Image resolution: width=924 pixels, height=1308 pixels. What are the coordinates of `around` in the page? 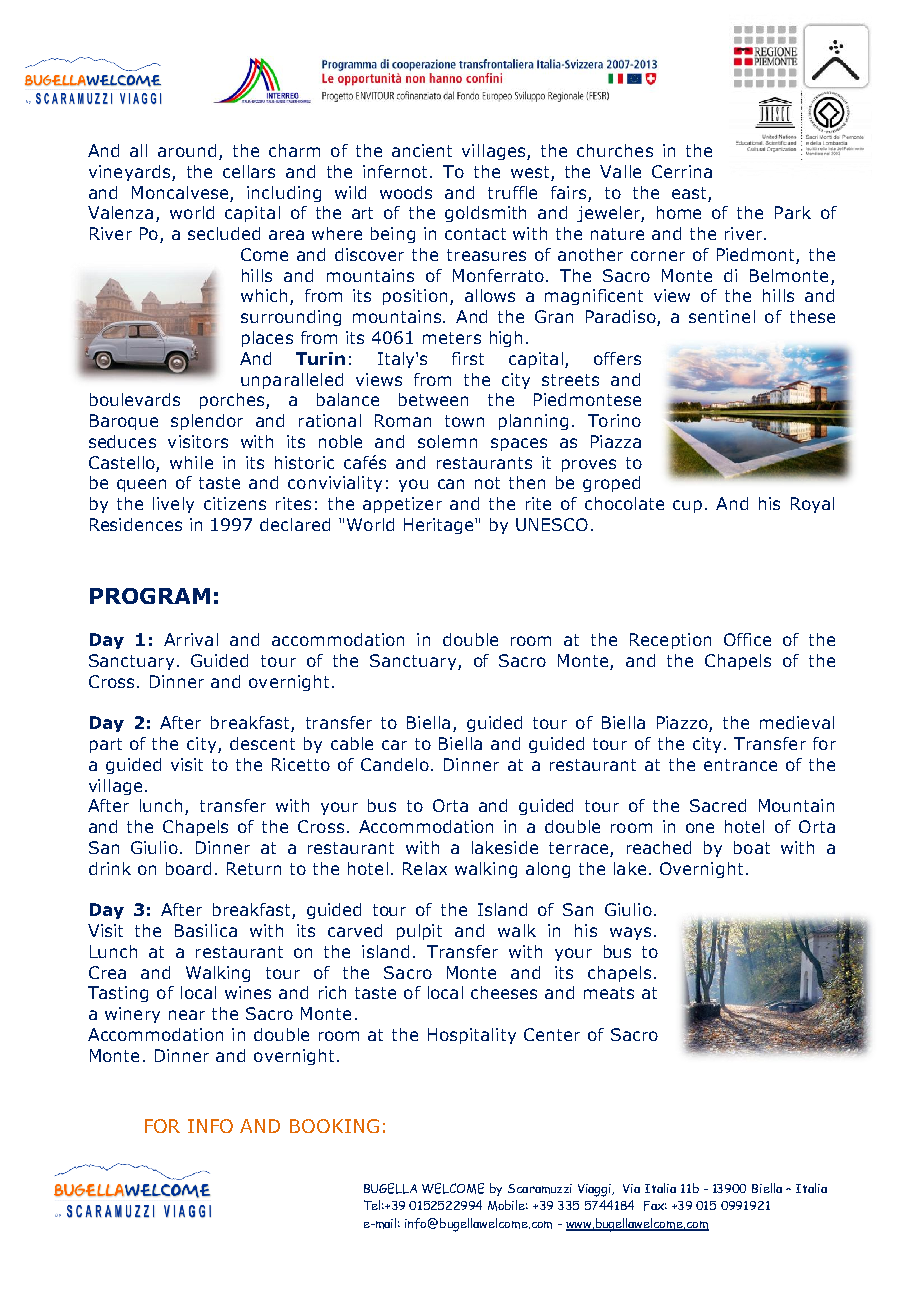 It's located at (187, 150).
